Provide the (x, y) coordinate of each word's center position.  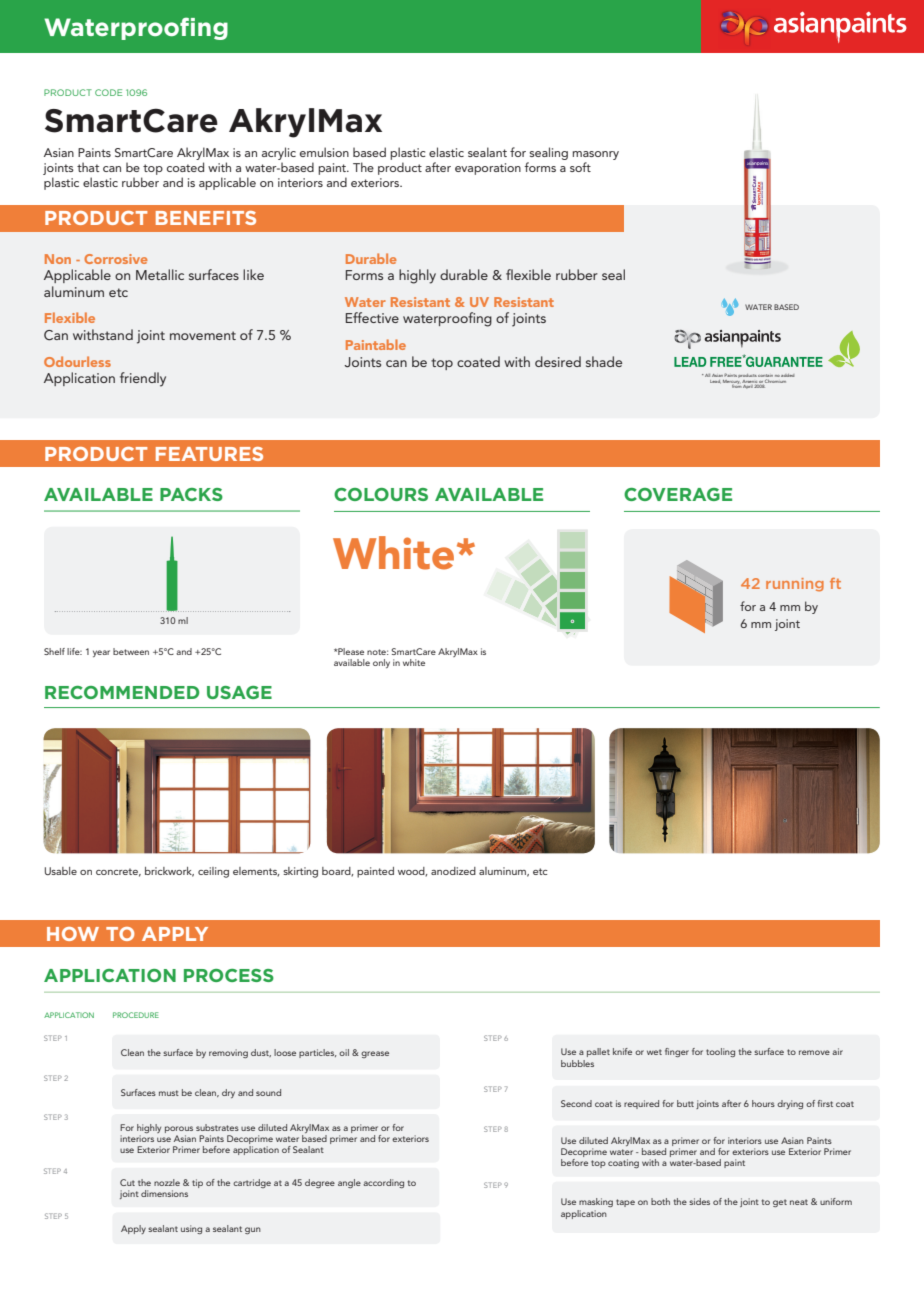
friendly (143, 379)
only (381, 663)
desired (558, 361)
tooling (720, 1052)
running (795, 585)
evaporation (488, 169)
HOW (73, 934)
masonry (596, 157)
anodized (453, 871)
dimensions (164, 1193)
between (131, 651)
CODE (108, 92)
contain (765, 377)
